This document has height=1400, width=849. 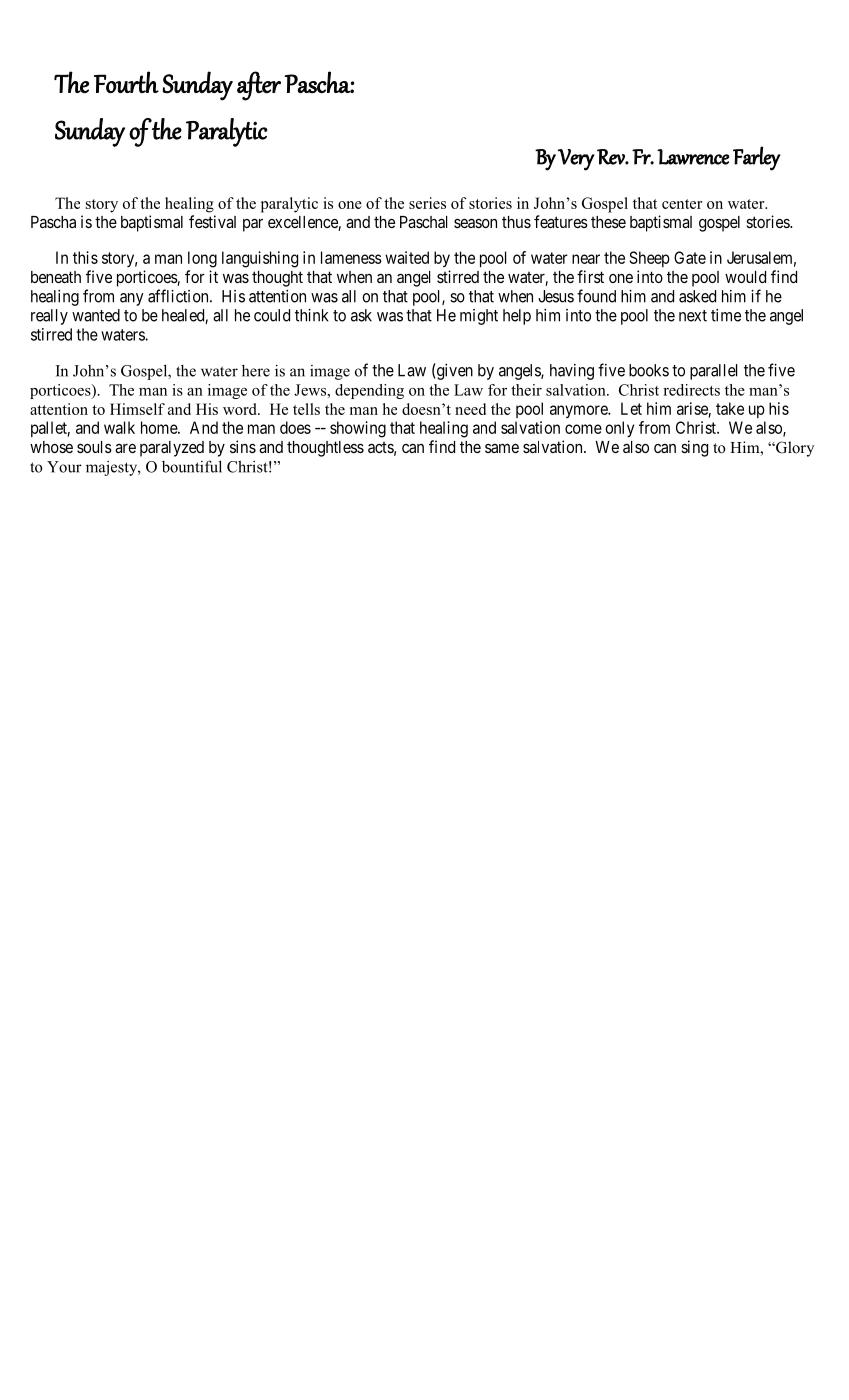 I want to click on center, so click(x=682, y=204).
